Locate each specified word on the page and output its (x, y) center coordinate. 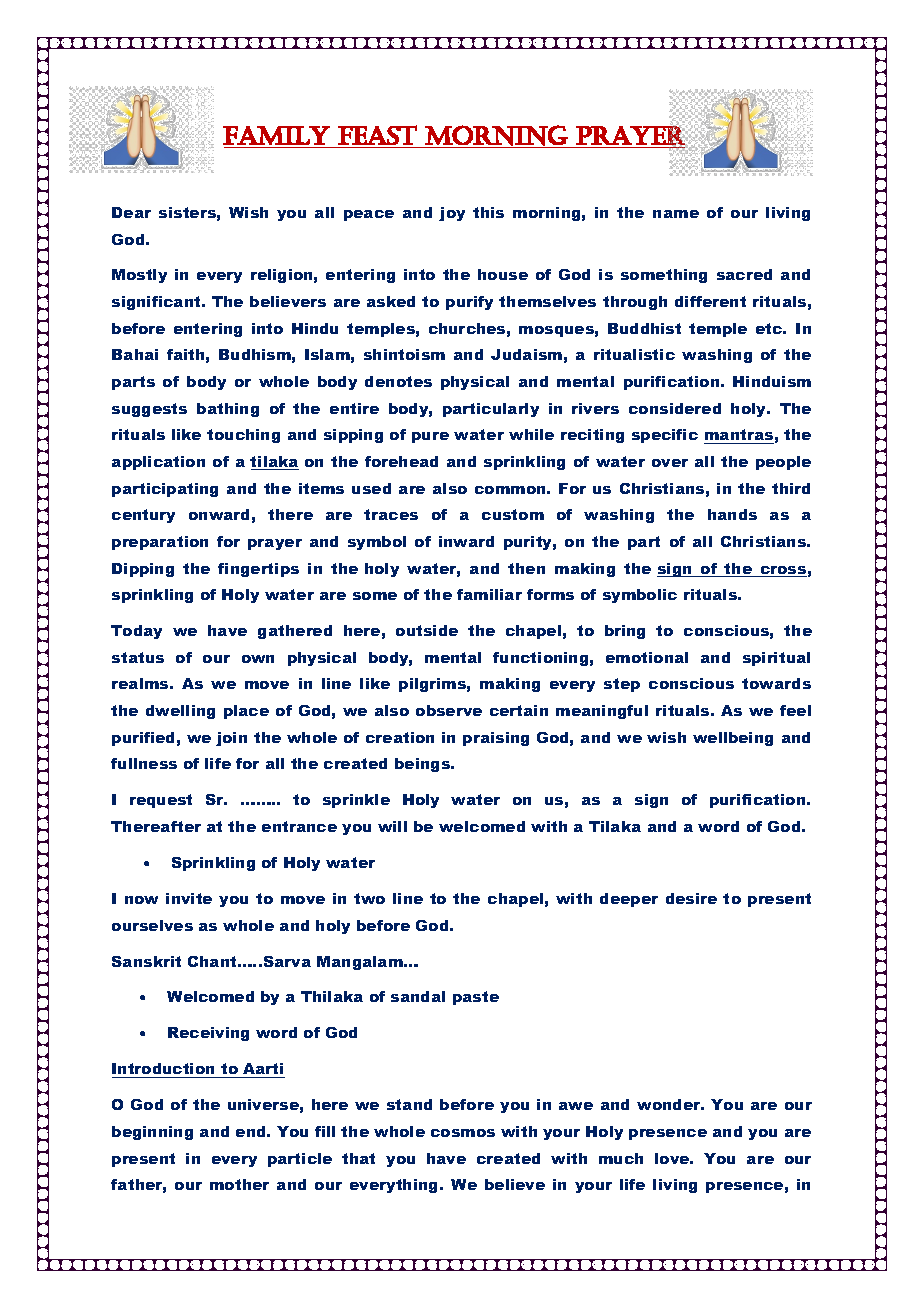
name (676, 214)
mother (239, 1184)
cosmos (463, 1133)
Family (276, 135)
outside (427, 630)
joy (452, 214)
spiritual (776, 659)
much (621, 1158)
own (258, 659)
